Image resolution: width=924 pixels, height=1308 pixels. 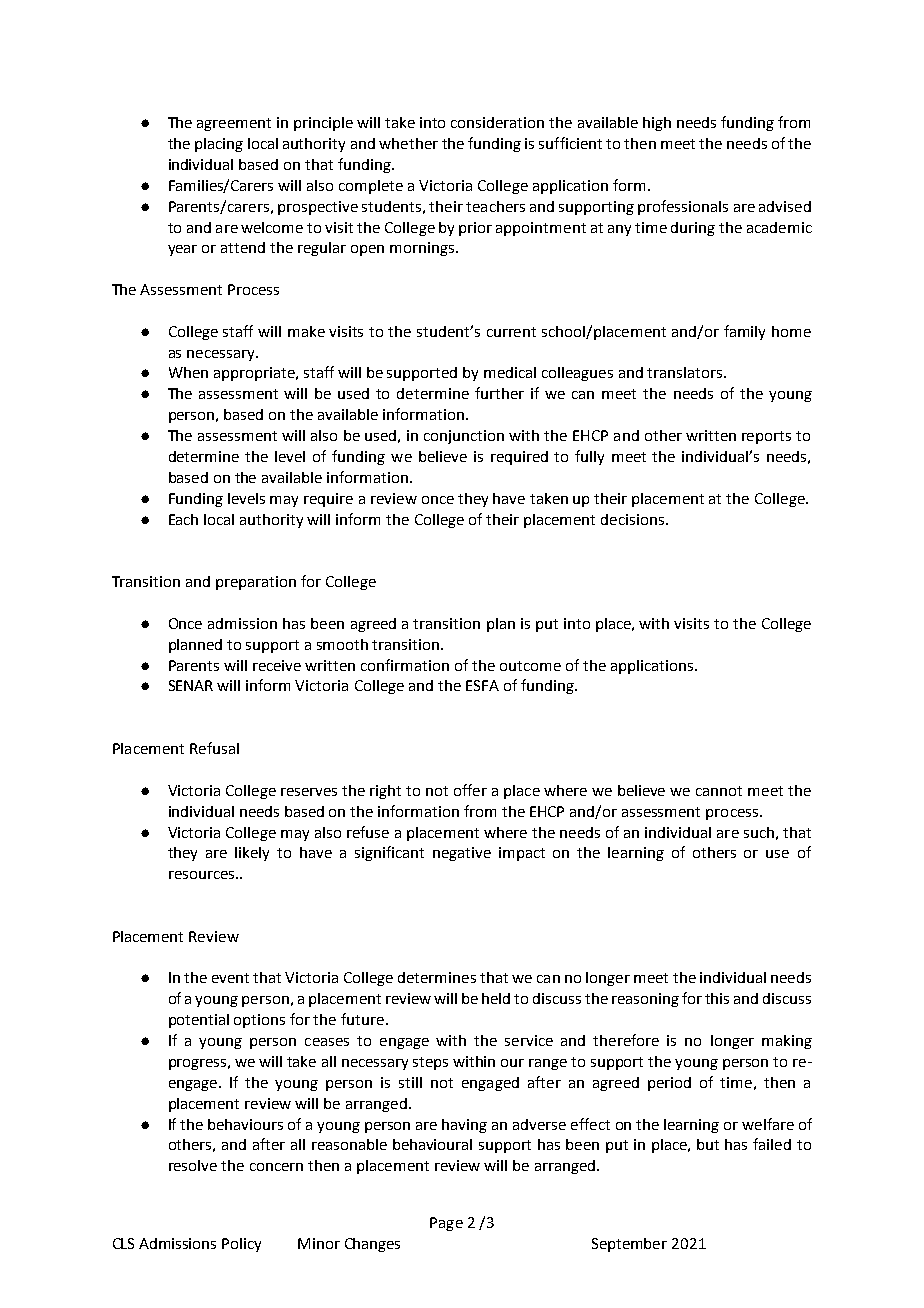 What do you see at coordinates (241, 1245) in the screenshot?
I see `Policy` at bounding box center [241, 1245].
